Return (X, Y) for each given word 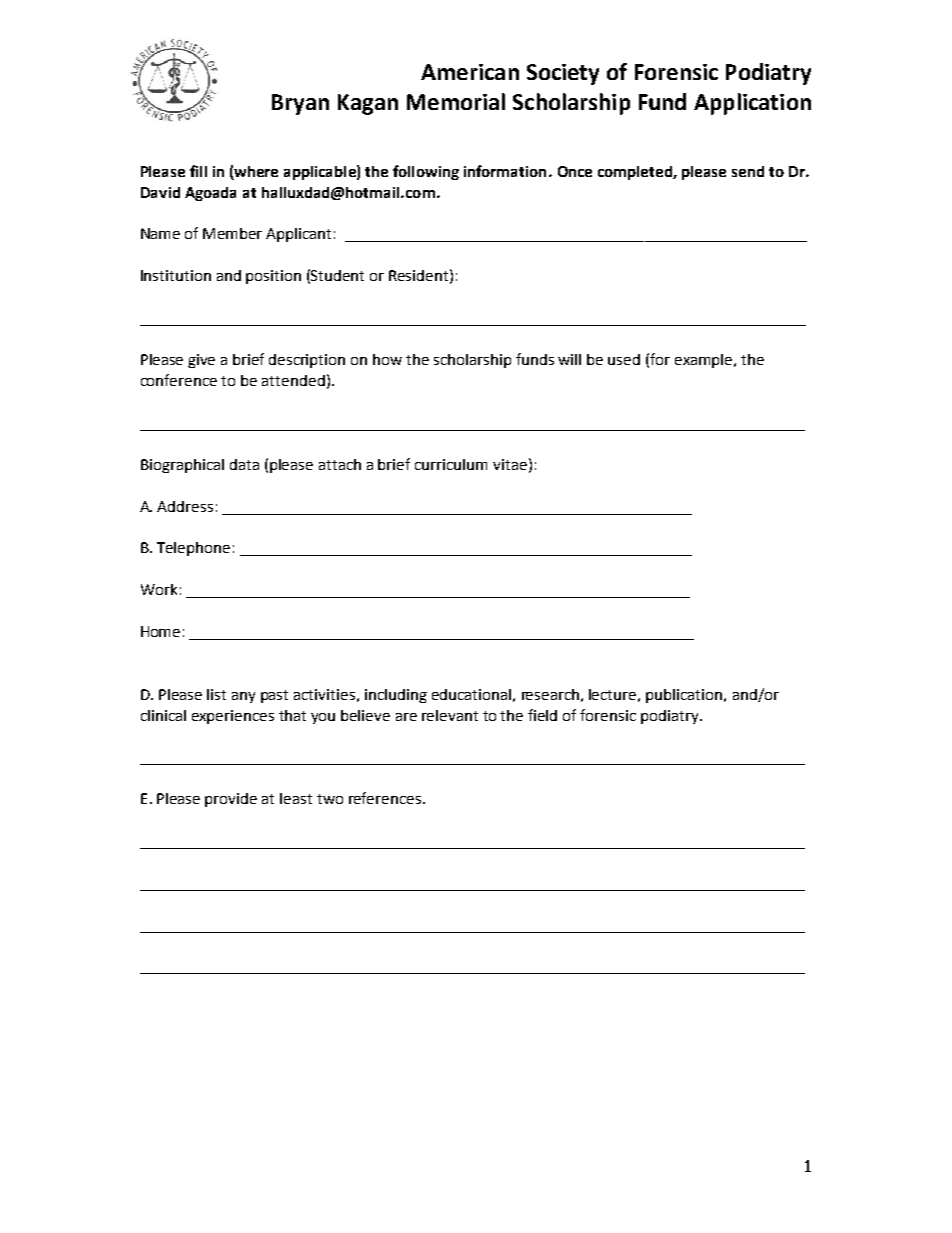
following (426, 172)
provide (231, 800)
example (705, 361)
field (542, 715)
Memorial (456, 101)
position (273, 277)
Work (159, 589)
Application (752, 104)
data (244, 464)
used (624, 359)
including (396, 696)
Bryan (300, 104)
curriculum (451, 464)
